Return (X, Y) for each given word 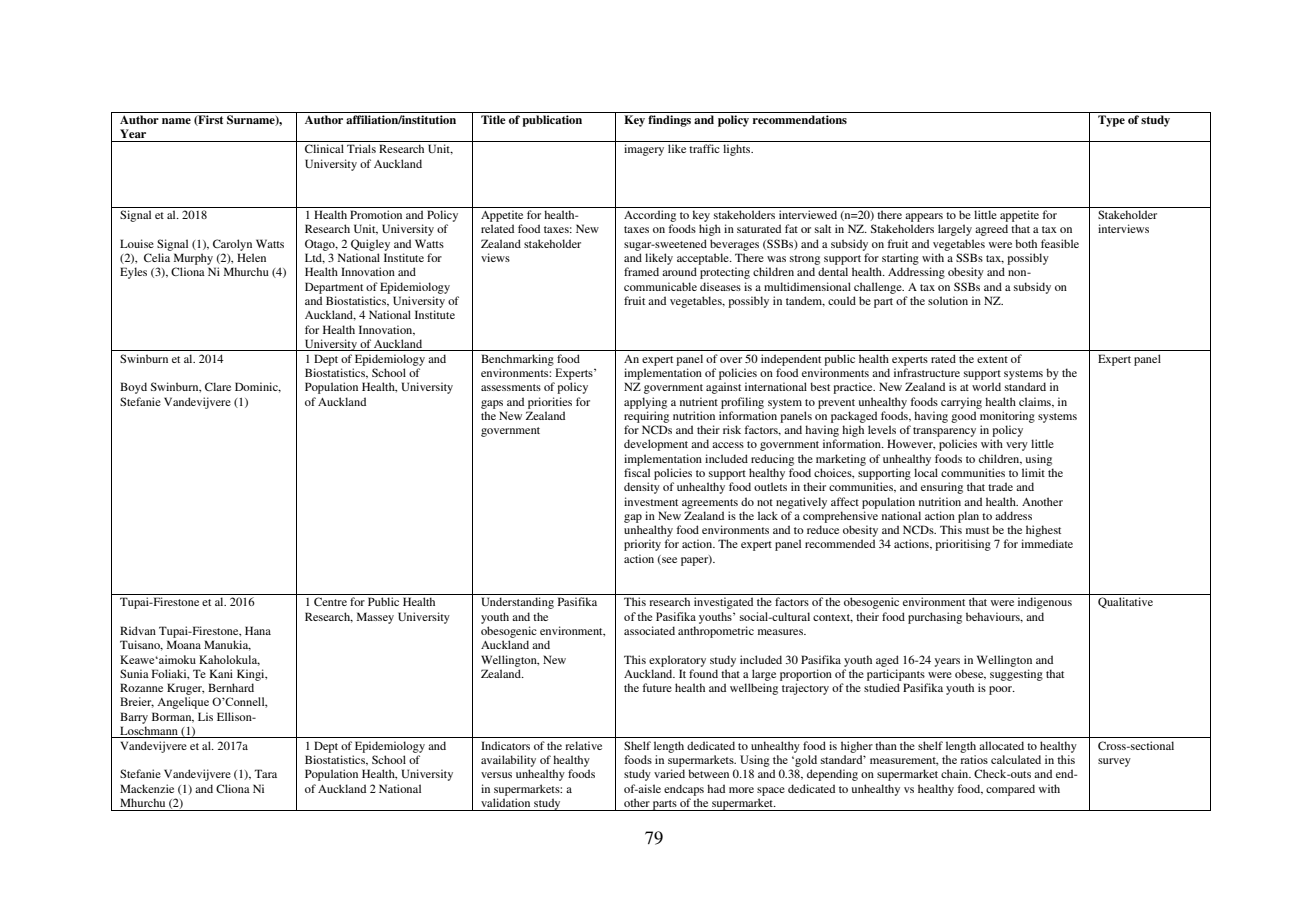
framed (641, 271)
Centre (330, 601)
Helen (251, 257)
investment (651, 501)
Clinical (324, 148)
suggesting (1016, 675)
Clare (218, 386)
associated (649, 630)
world (986, 386)
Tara (265, 773)
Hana (258, 630)
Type (1111, 121)
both (1026, 243)
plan (968, 517)
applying (645, 403)
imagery (644, 150)
